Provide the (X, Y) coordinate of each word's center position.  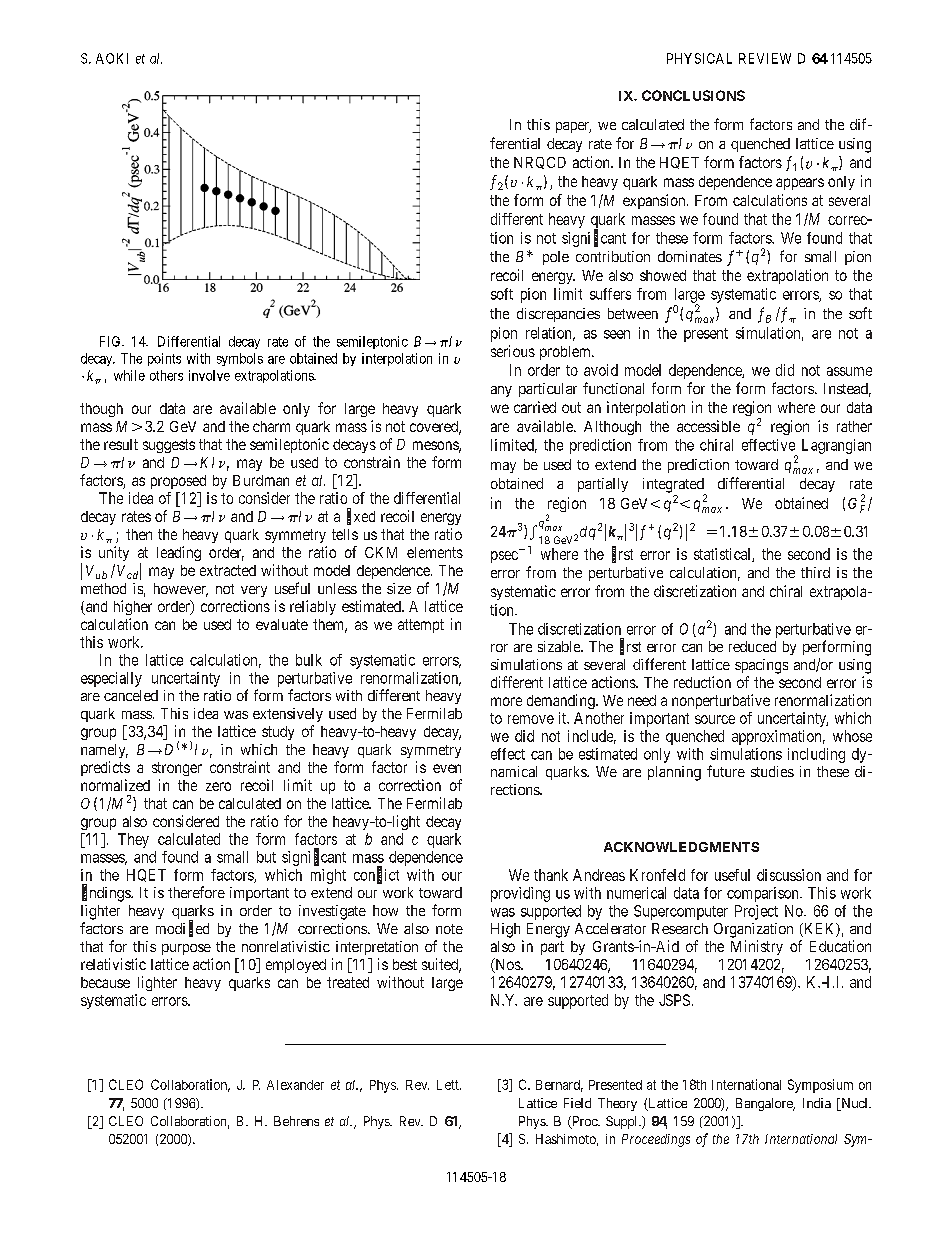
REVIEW (765, 58)
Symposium (820, 1086)
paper (573, 127)
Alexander (295, 1085)
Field (577, 1103)
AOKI (112, 58)
